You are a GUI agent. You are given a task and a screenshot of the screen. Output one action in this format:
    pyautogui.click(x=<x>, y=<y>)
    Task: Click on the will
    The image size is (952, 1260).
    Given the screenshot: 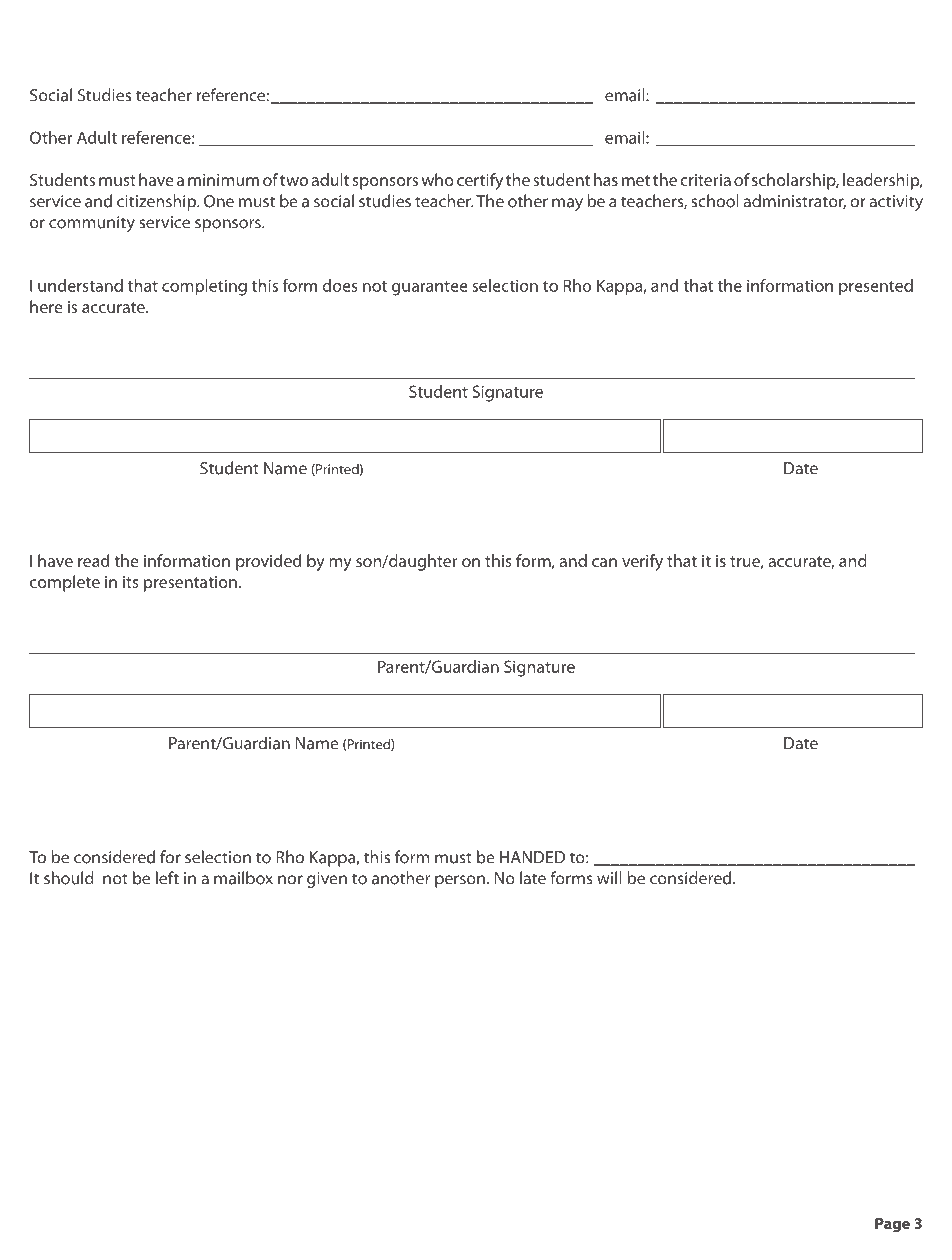 What is the action you would take?
    pyautogui.click(x=609, y=878)
